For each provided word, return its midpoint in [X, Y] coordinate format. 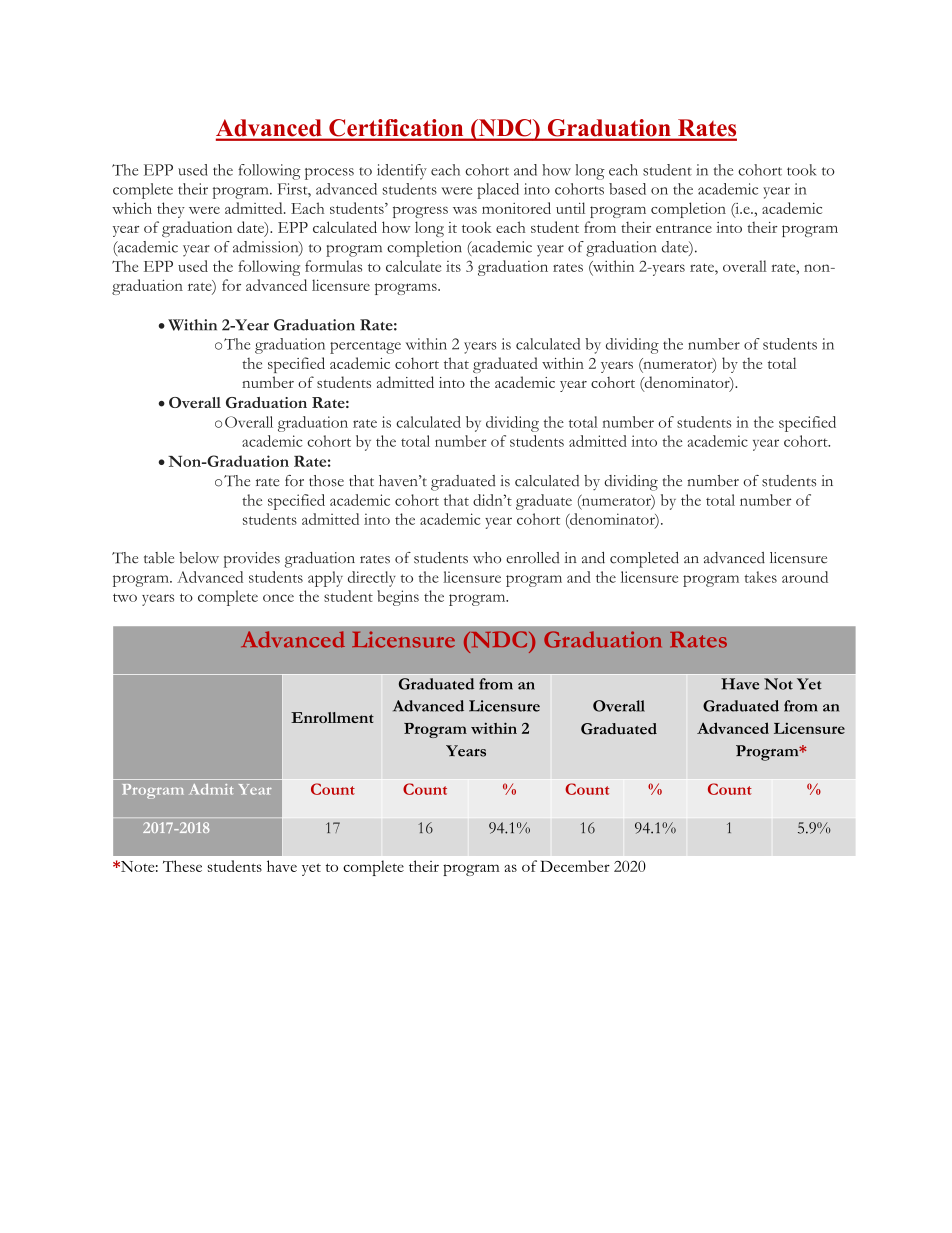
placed [498, 191]
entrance [684, 229]
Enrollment [332, 717]
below [199, 558]
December [575, 866]
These [182, 866]
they [171, 210]
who [487, 558]
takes [760, 577]
